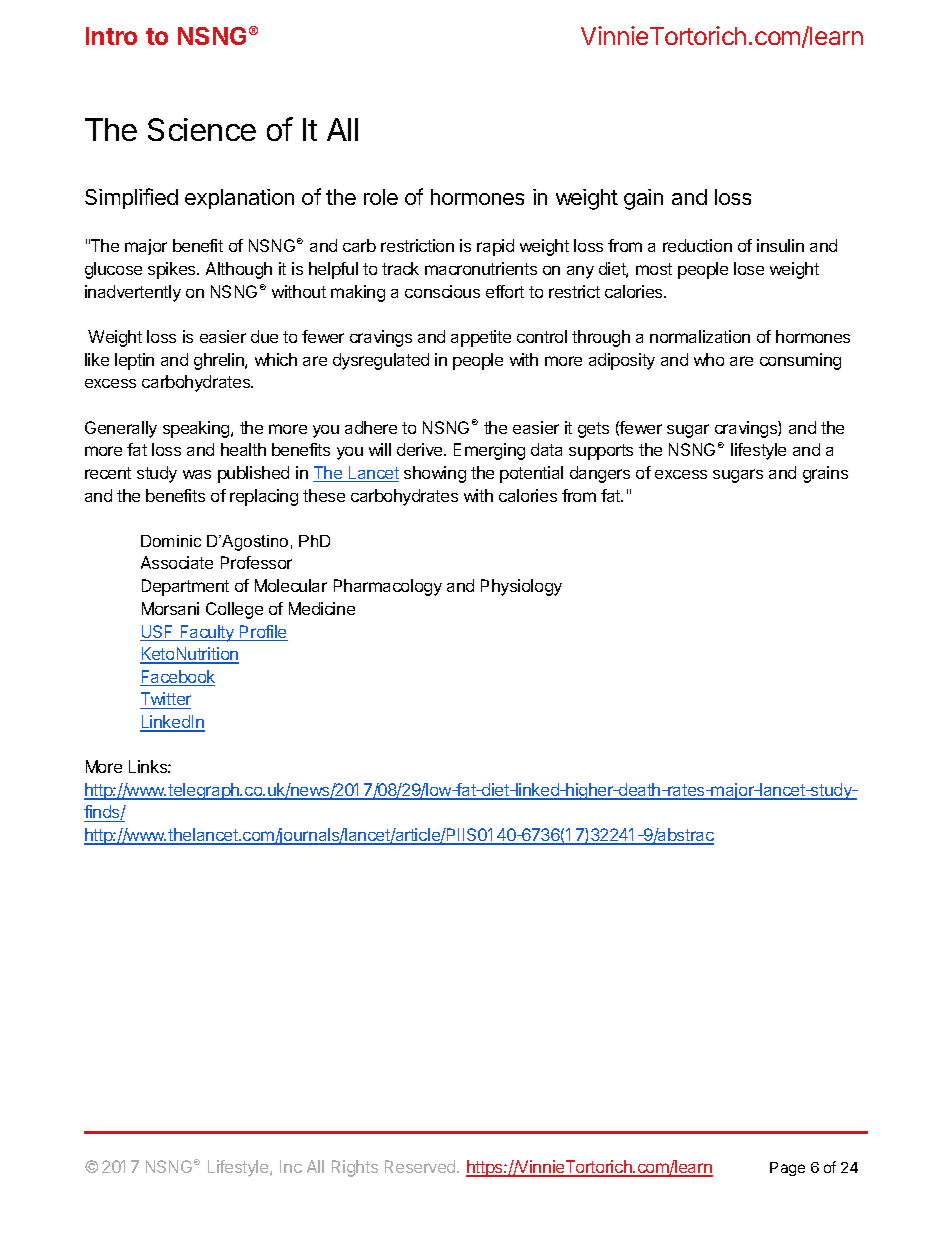 The width and height of the screenshot is (952, 1233). What do you see at coordinates (202, 129) in the screenshot?
I see `Science` at bounding box center [202, 129].
